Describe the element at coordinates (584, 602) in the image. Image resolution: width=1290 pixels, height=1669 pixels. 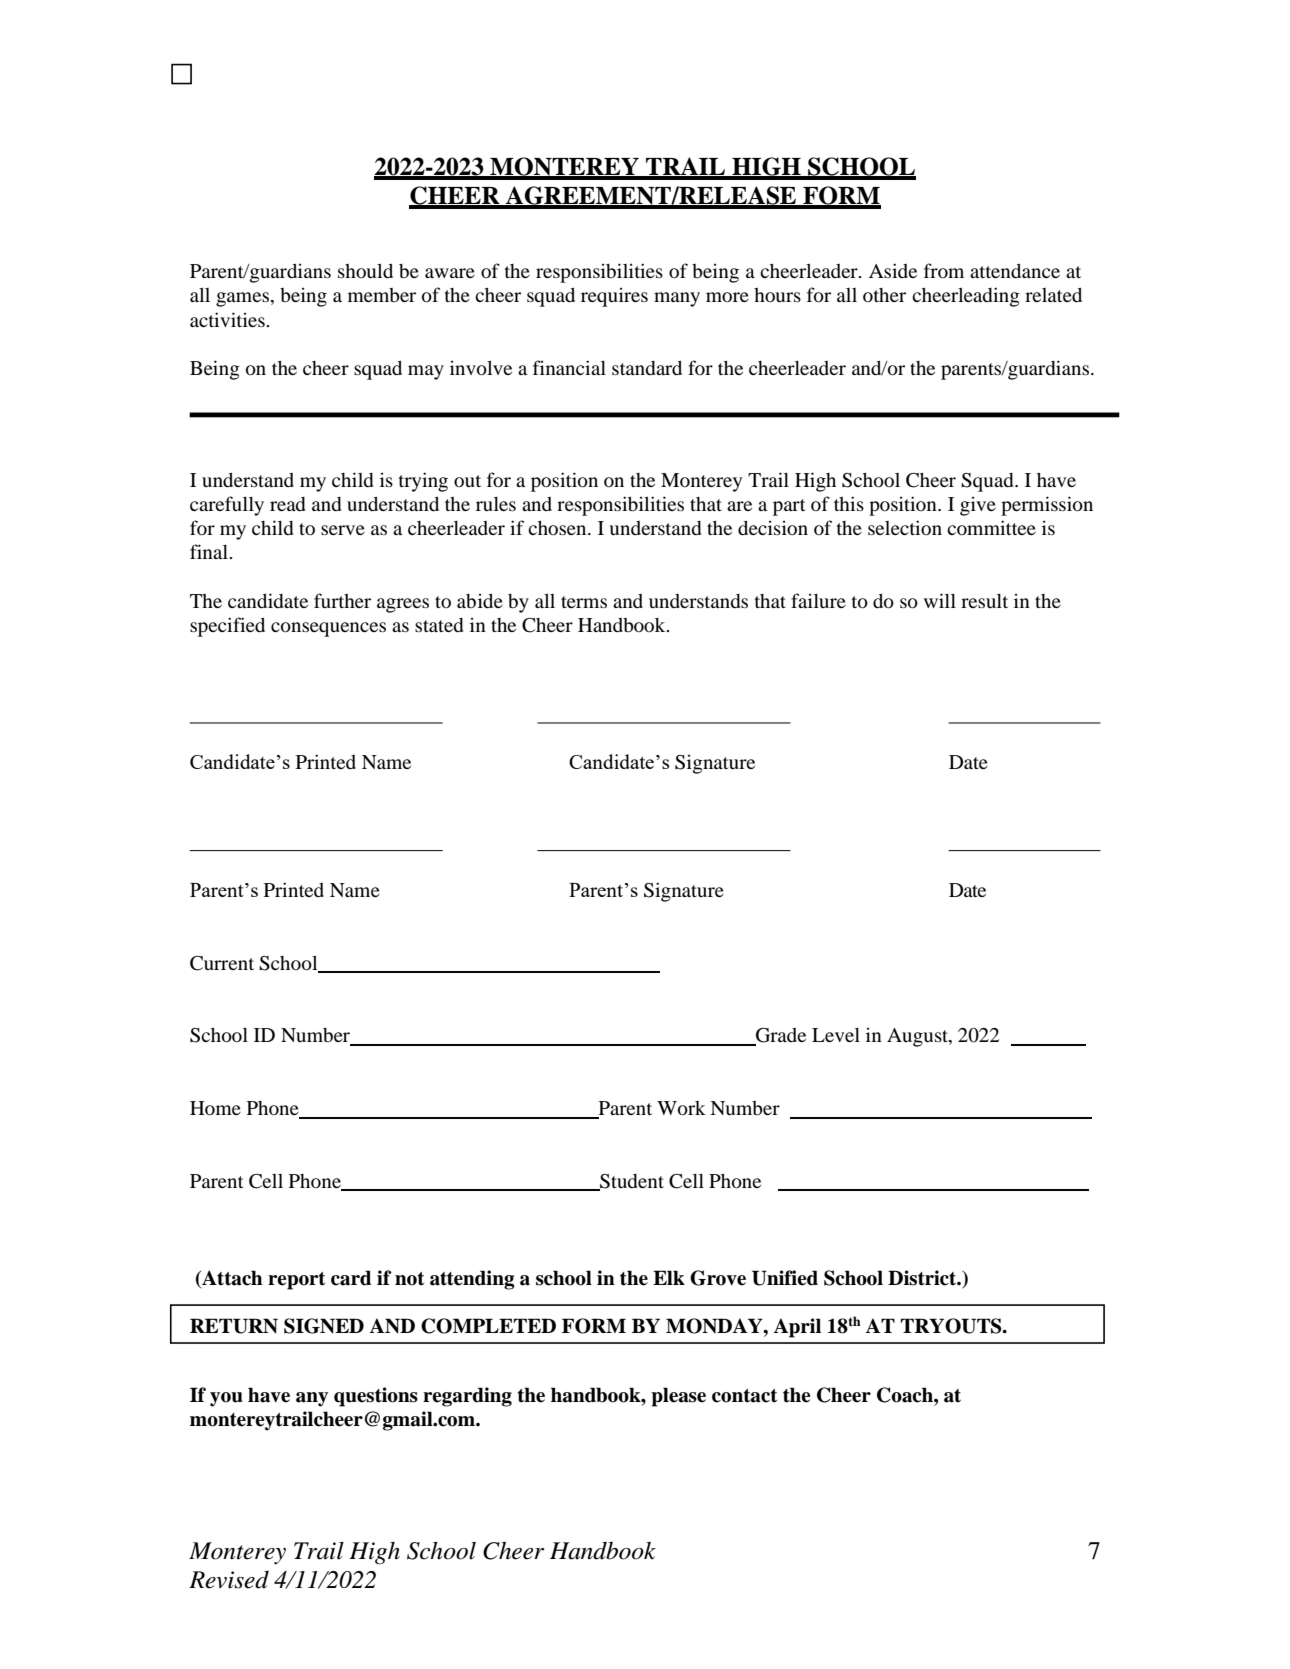
I see `terms` at that location.
